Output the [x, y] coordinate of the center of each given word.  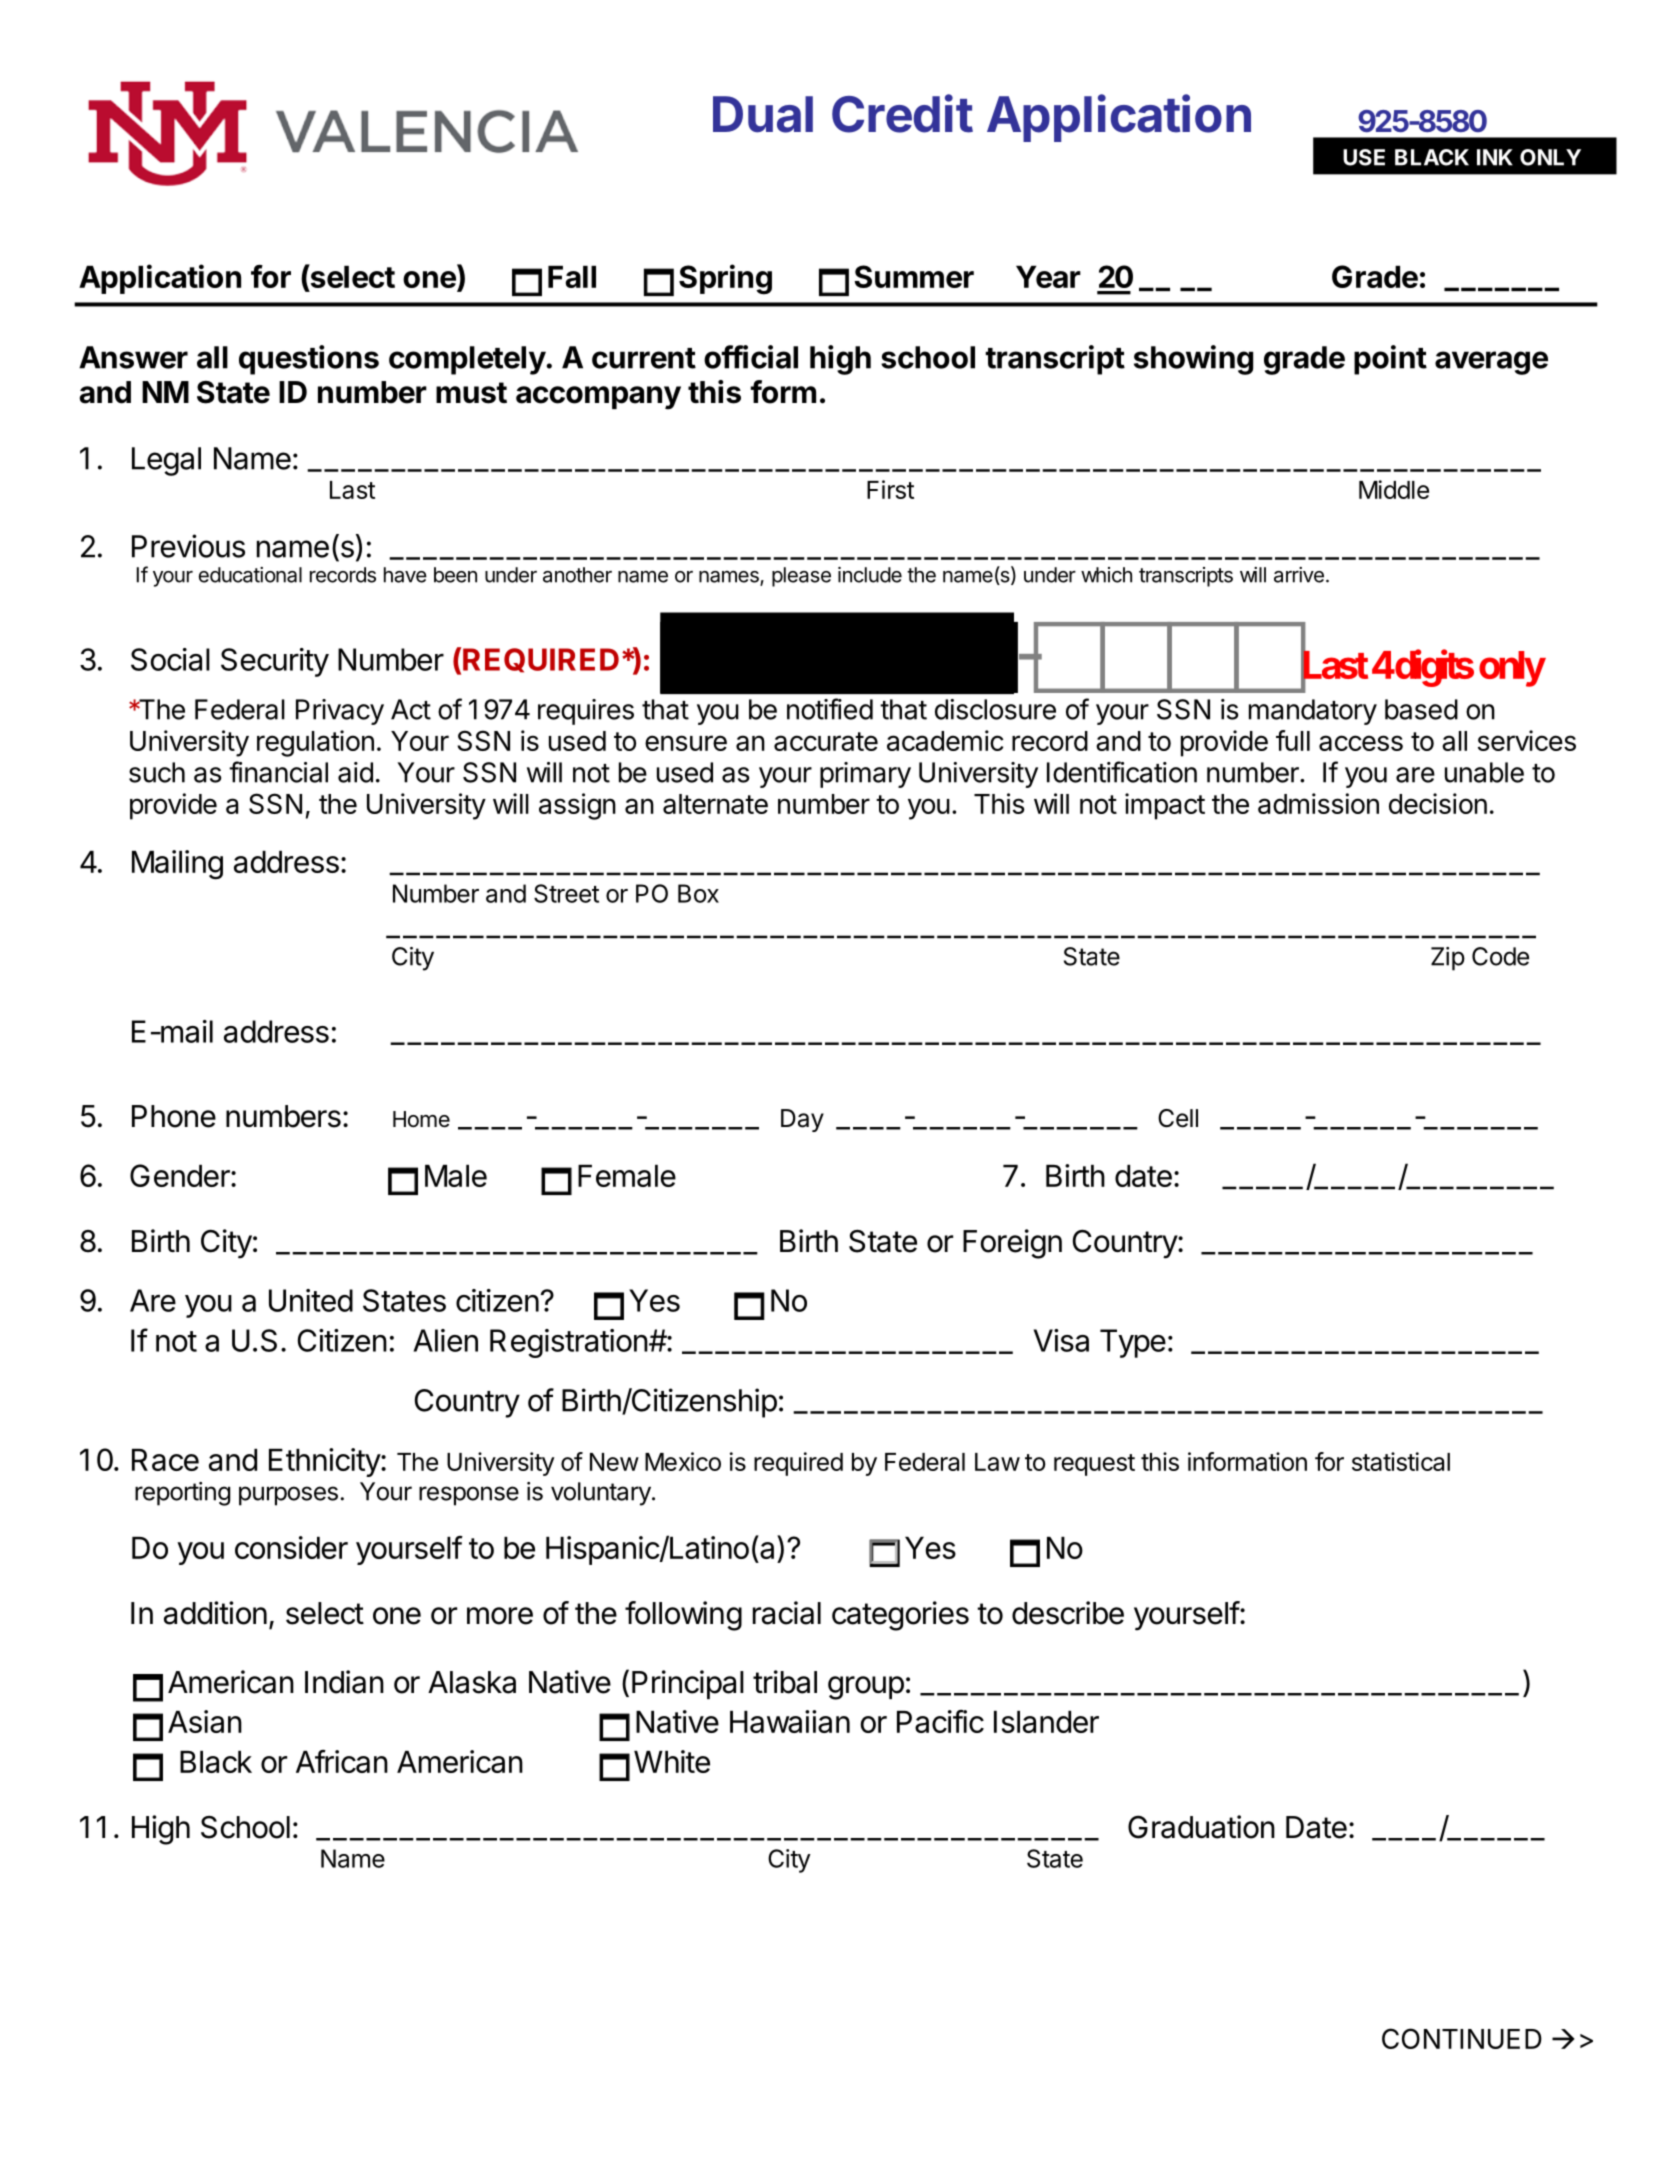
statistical [1401, 1461]
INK [1495, 157]
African [342, 1761]
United [311, 1300]
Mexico [683, 1461]
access [1361, 743]
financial [278, 772]
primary [865, 775]
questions [309, 360]
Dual [763, 114]
